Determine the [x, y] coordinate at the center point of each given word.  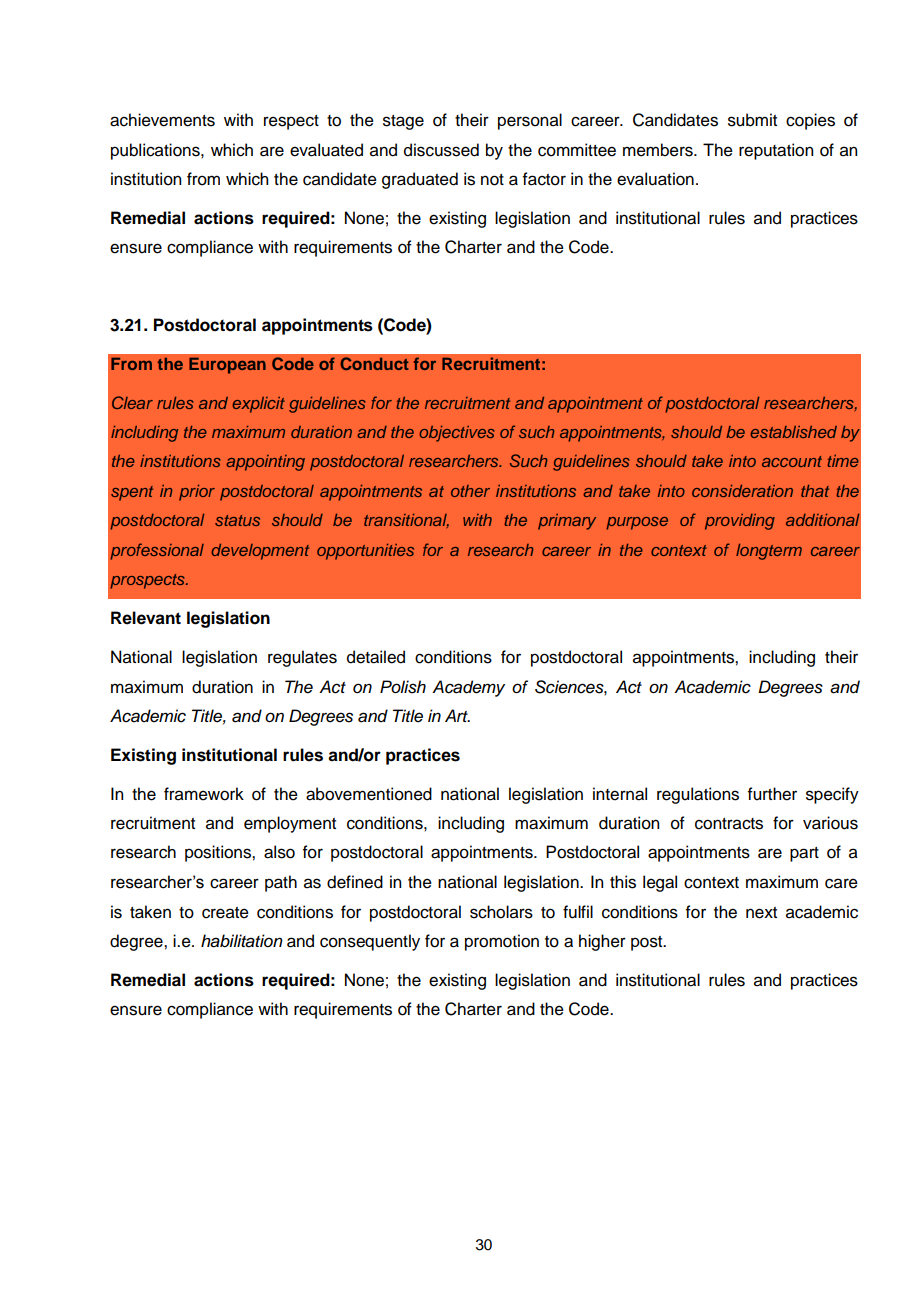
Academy [468, 688]
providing [740, 522]
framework [204, 794]
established [793, 432]
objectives [457, 434]
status [237, 520]
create [225, 913]
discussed [441, 150]
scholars [501, 912]
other [470, 491]
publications [156, 151]
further [772, 794]
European [227, 366]
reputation [776, 151]
